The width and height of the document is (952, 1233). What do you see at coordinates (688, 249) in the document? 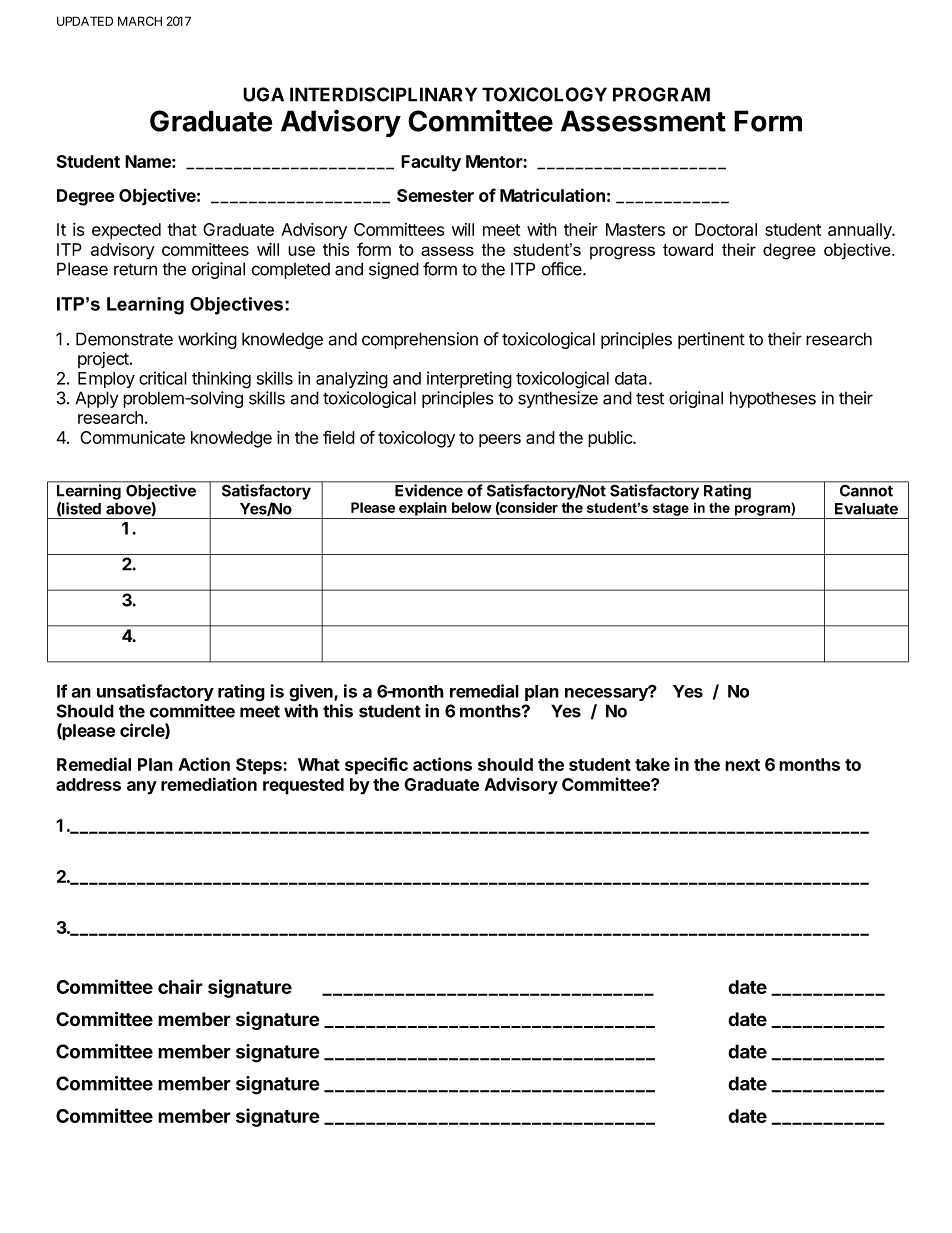
I see `toward` at bounding box center [688, 249].
